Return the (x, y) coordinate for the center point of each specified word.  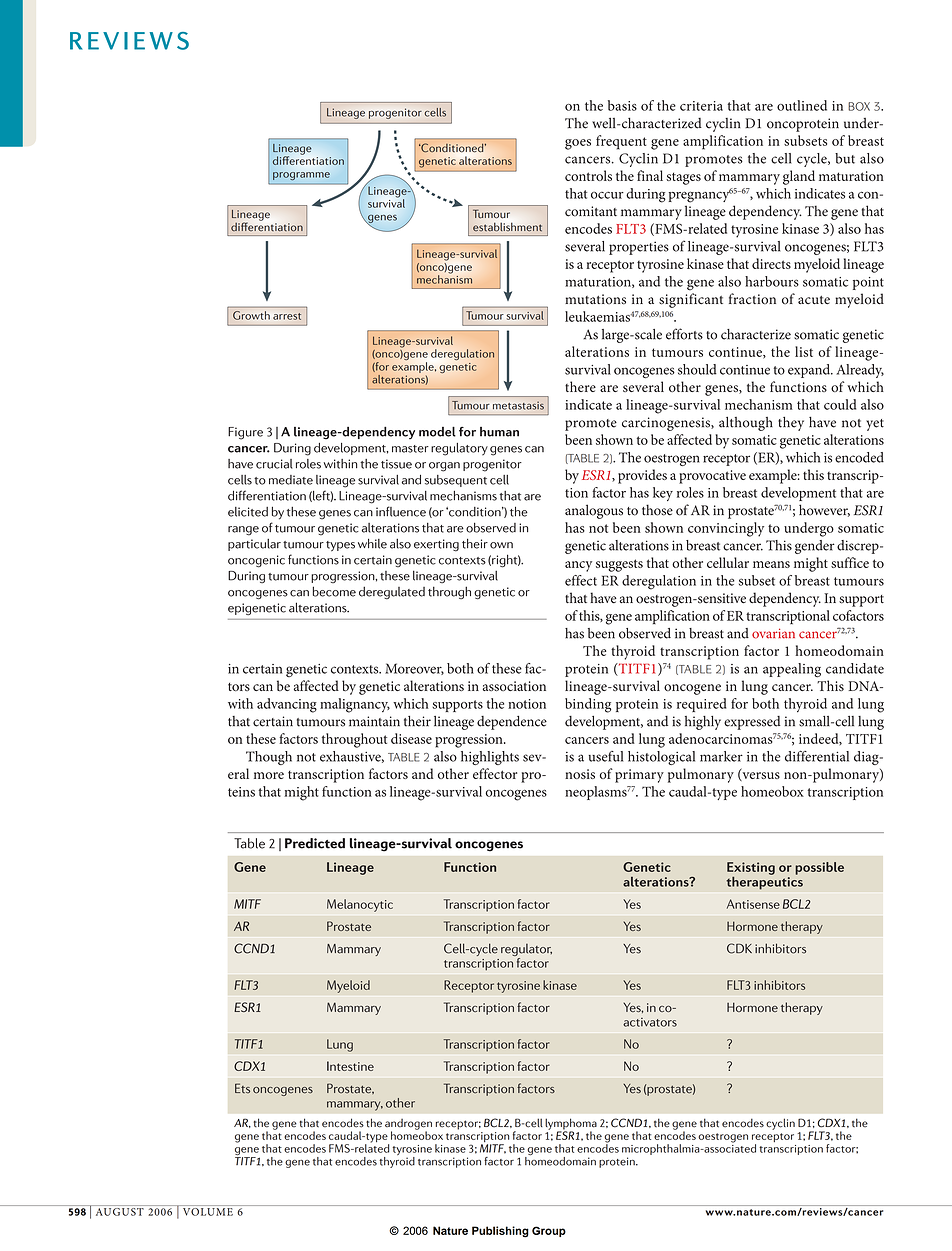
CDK (739, 948)
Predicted (315, 843)
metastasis (518, 405)
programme (301, 176)
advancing (287, 705)
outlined (802, 105)
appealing (792, 670)
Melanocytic (360, 905)
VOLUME (208, 1212)
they (791, 424)
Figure (245, 433)
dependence (512, 723)
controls (588, 175)
